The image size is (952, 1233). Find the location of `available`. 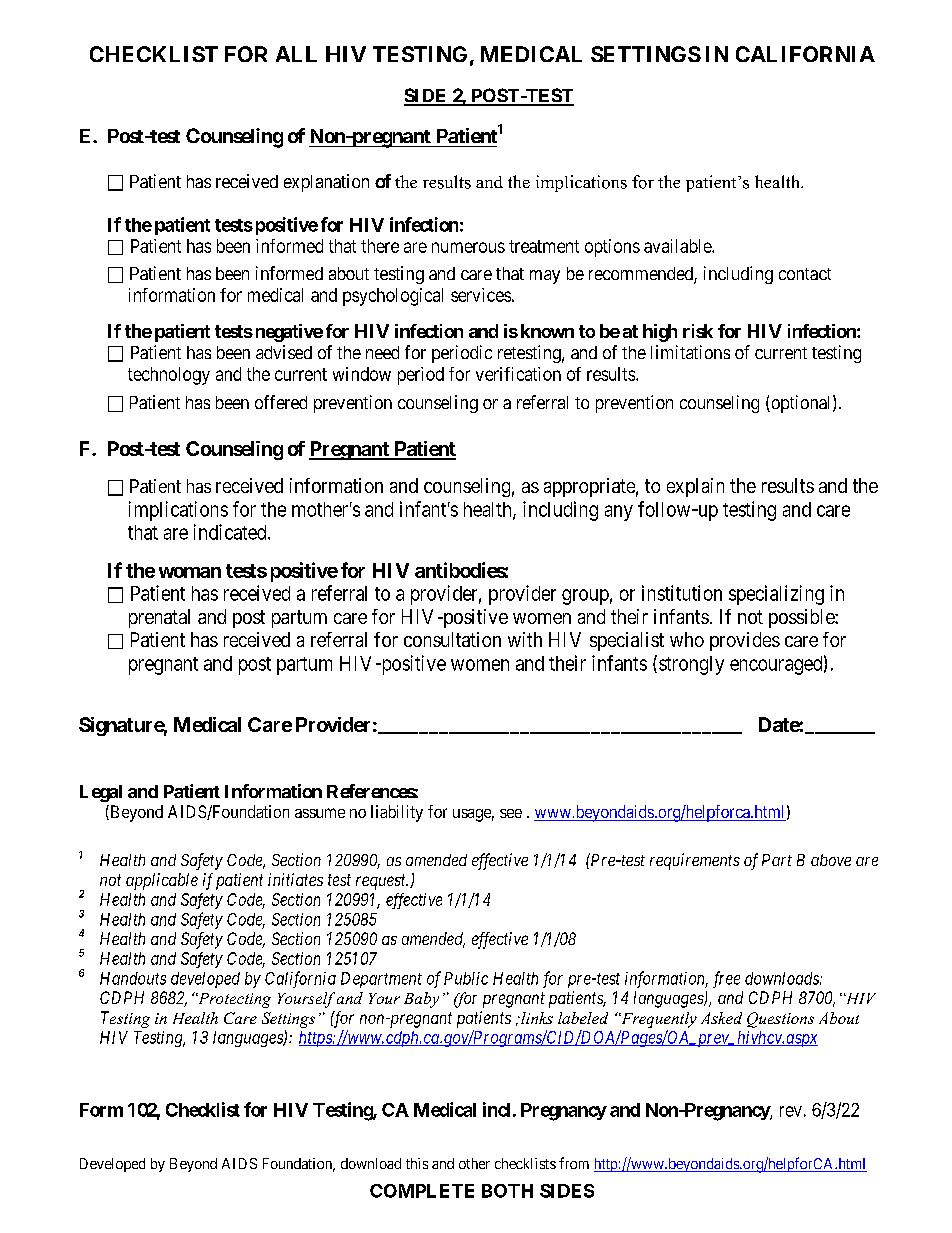

available is located at coordinates (678, 246).
